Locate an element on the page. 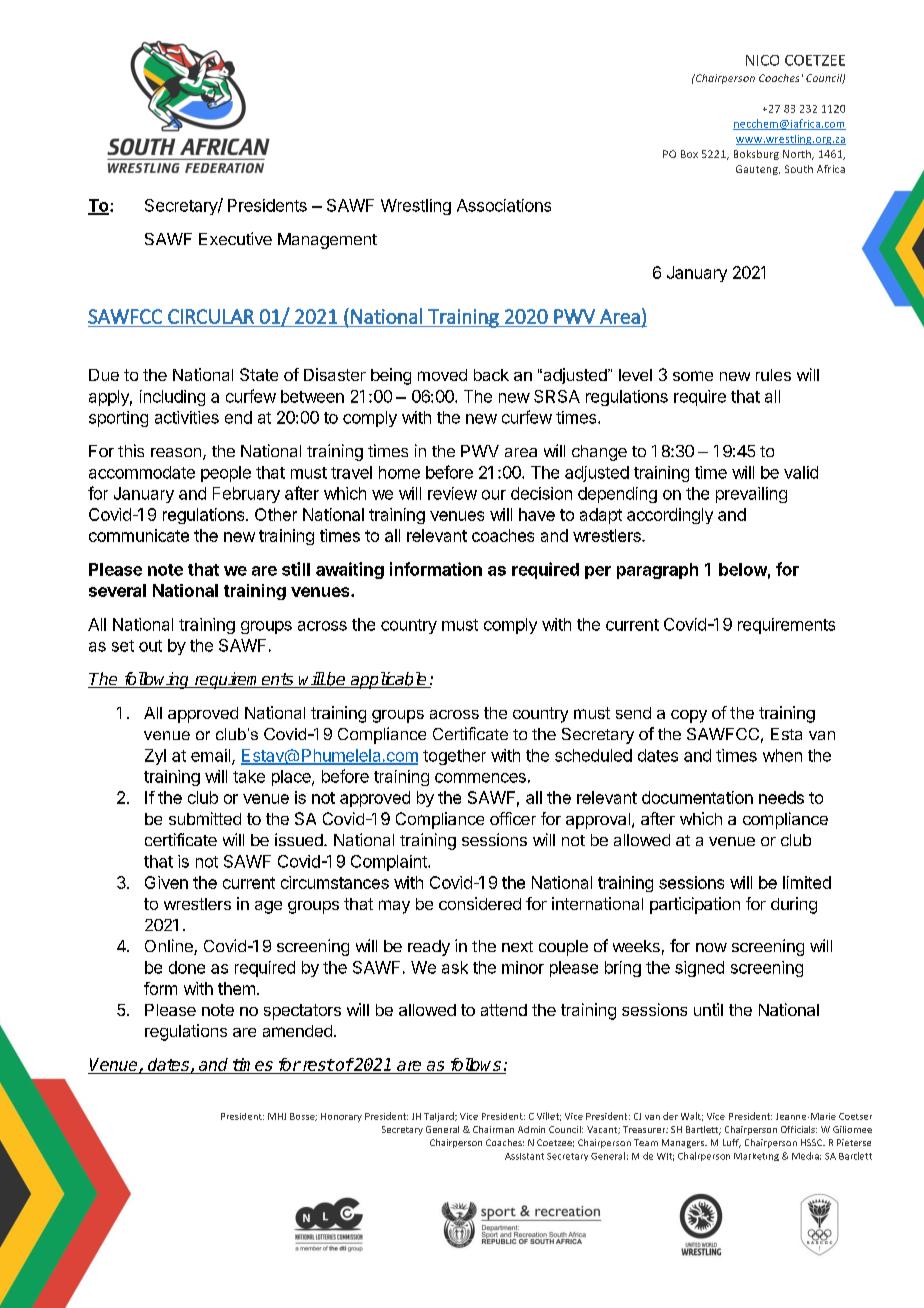  paragraph is located at coordinates (657, 571).
